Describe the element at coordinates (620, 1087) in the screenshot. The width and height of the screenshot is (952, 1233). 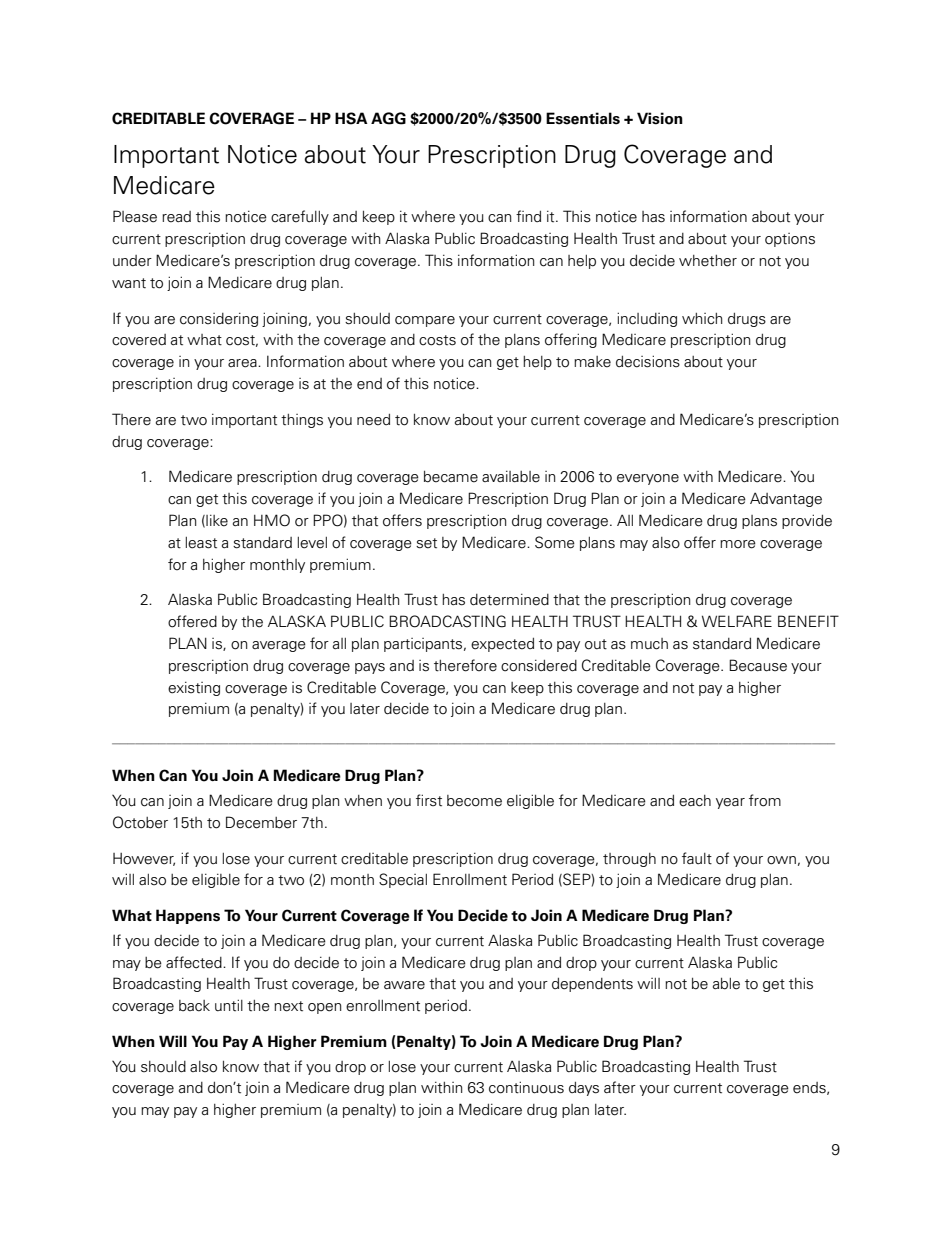
I see `after` at that location.
